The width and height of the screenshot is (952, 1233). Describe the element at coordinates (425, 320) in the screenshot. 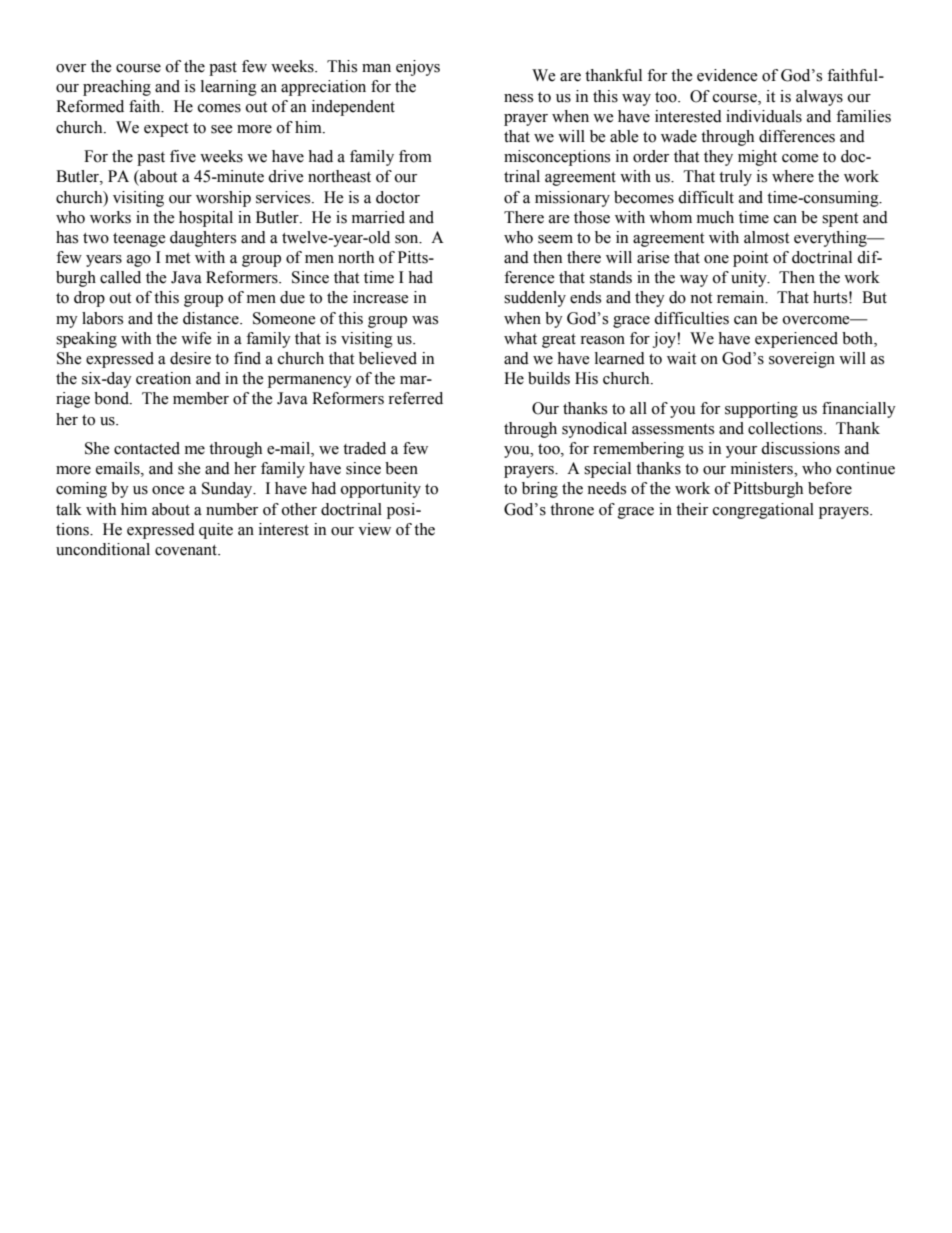

I see `was` at that location.
